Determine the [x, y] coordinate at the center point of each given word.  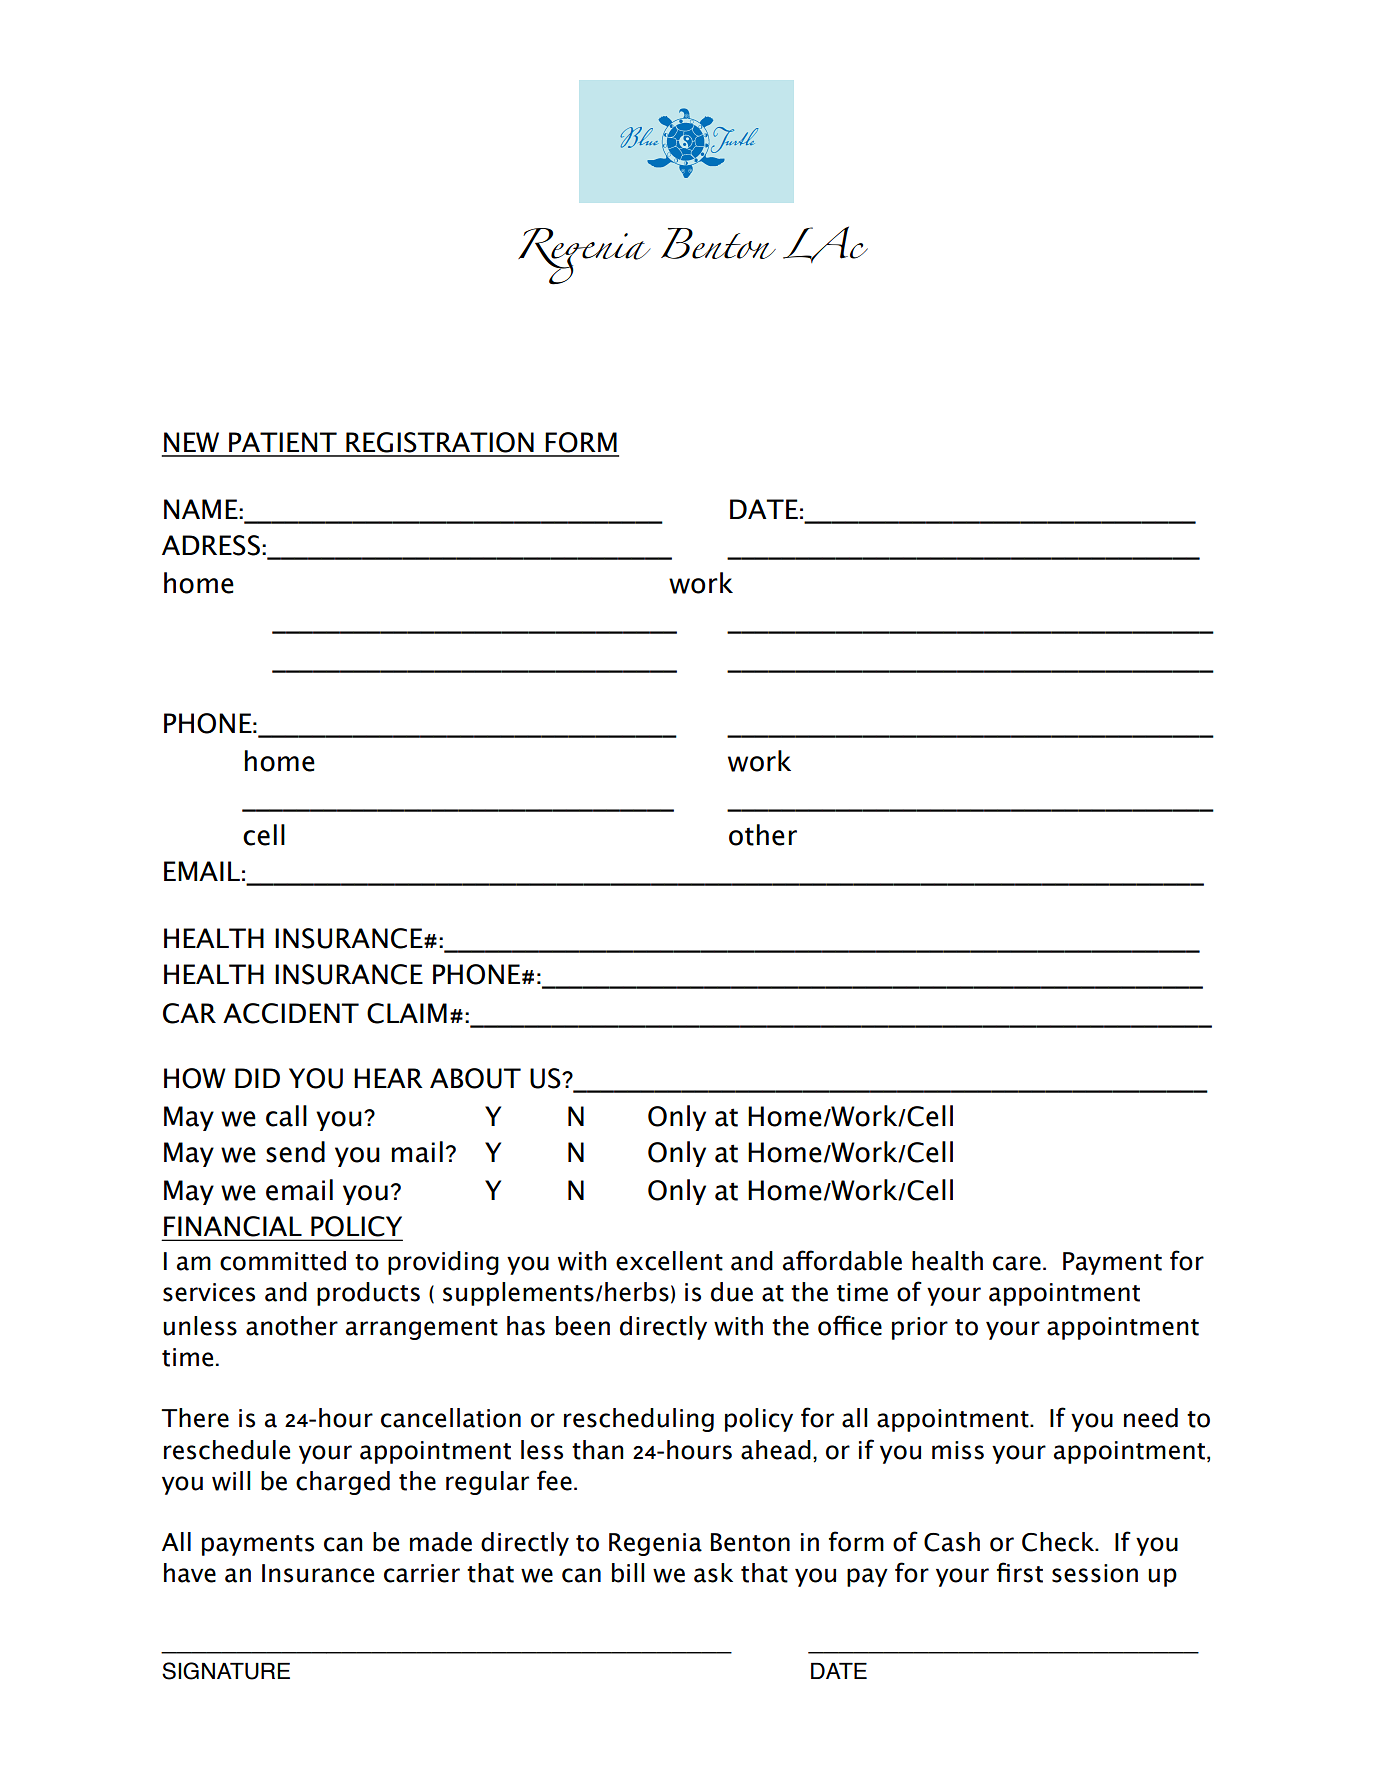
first [1020, 1572]
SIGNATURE [226, 1671]
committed [283, 1261]
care [1017, 1263]
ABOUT [475, 1078]
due [732, 1292]
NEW [191, 442]
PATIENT [283, 442]
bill [628, 1573]
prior [920, 1328]
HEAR [388, 1078]
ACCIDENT [291, 1013]
